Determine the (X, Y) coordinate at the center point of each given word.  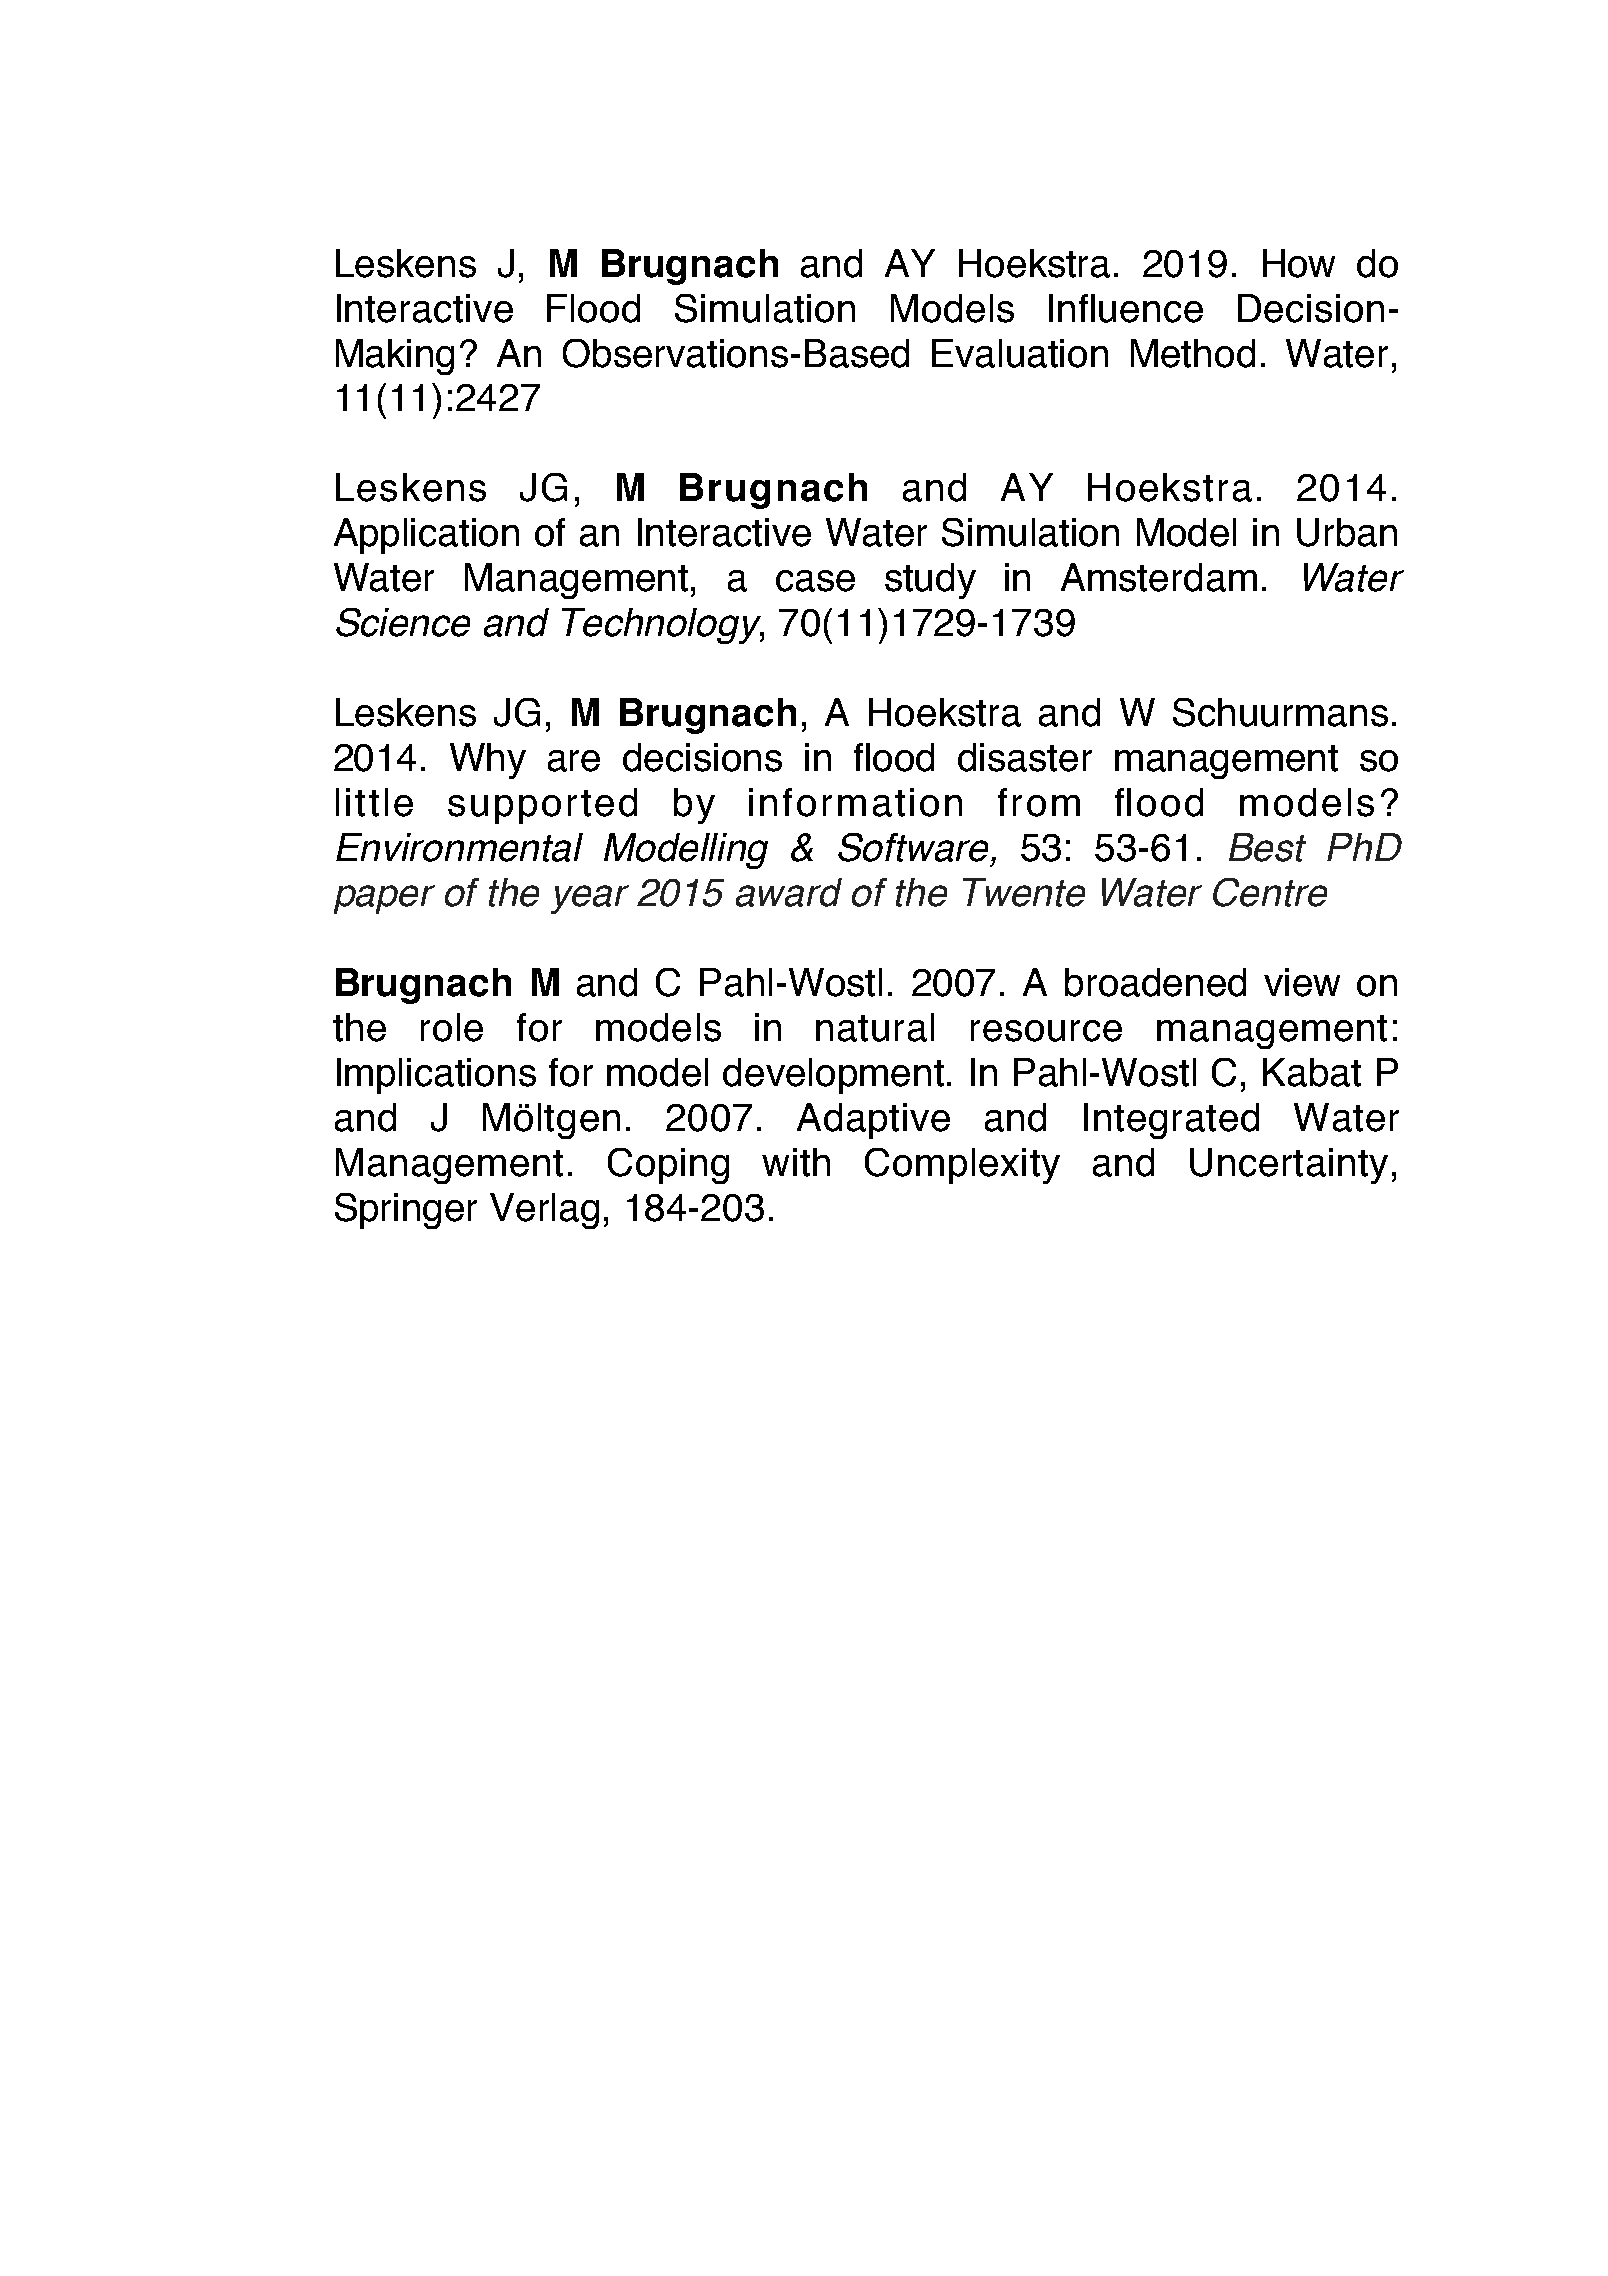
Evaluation (1020, 353)
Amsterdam (1159, 577)
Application (426, 536)
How (1299, 263)
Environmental (459, 847)
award (789, 892)
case (815, 581)
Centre (1270, 892)
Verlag (544, 1211)
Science (403, 622)
